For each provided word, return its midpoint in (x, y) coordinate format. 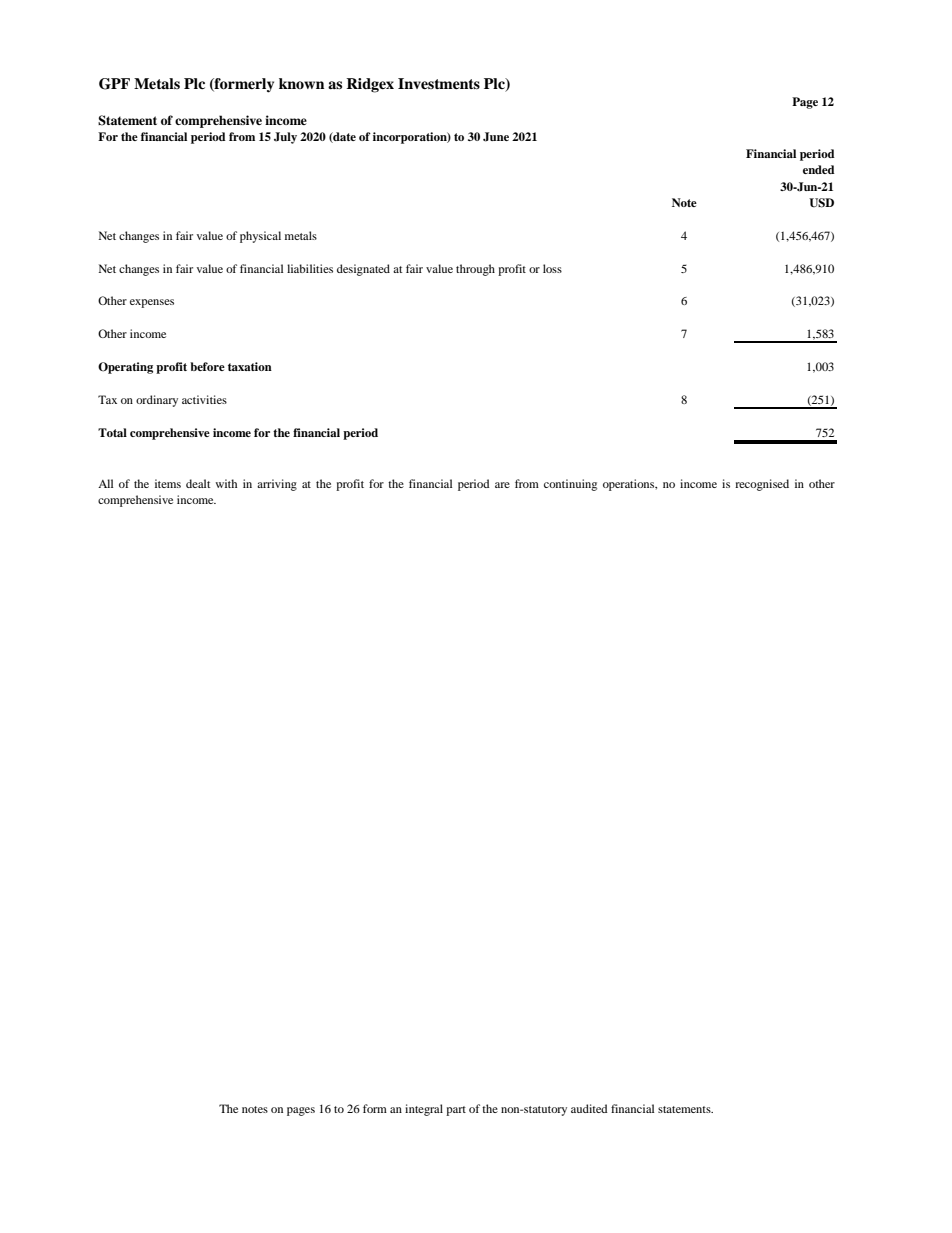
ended (819, 169)
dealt (198, 483)
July (285, 138)
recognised (762, 485)
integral (424, 1110)
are (502, 485)
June (496, 137)
